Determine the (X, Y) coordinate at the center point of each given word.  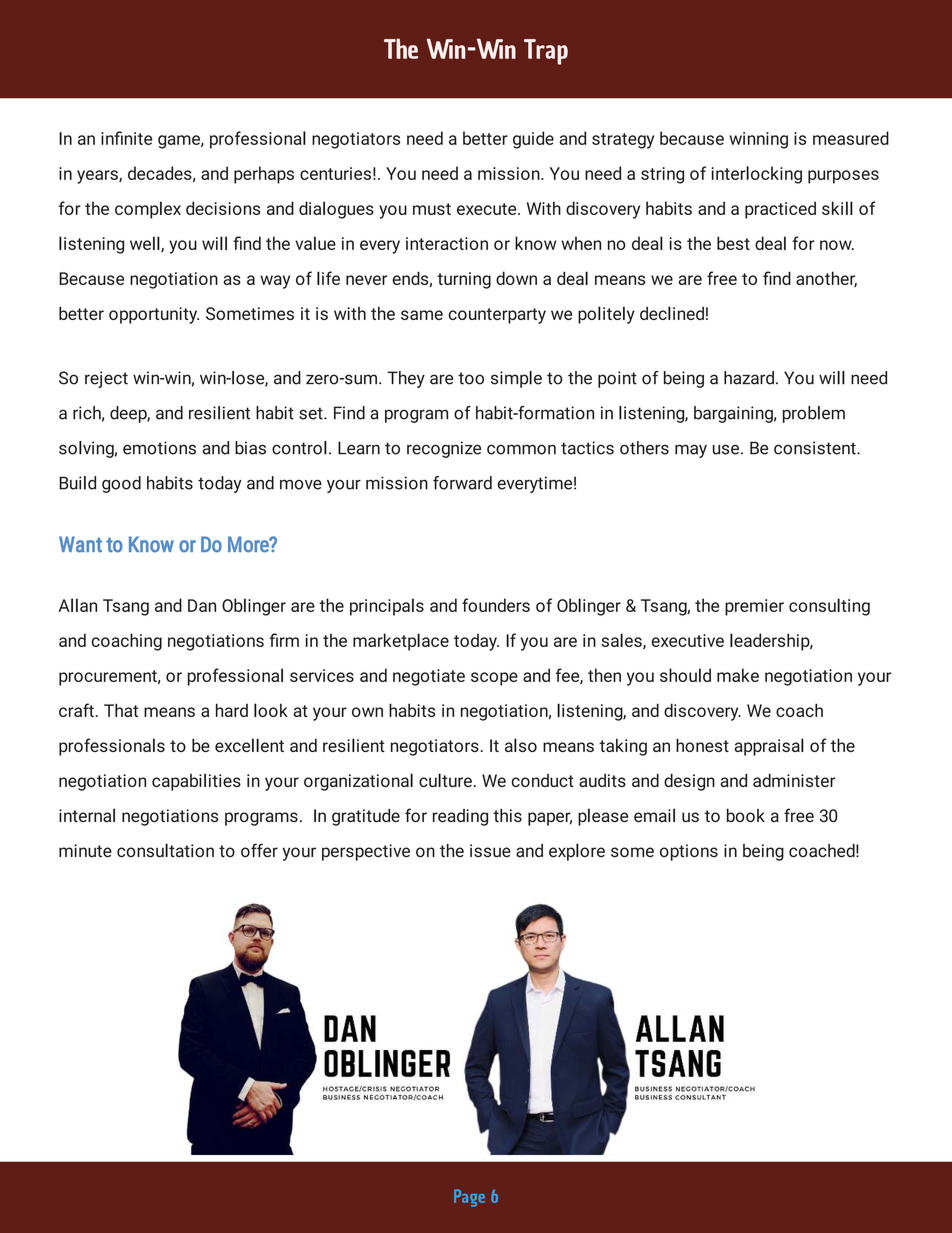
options (689, 852)
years (98, 177)
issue (490, 851)
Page (469, 1198)
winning (758, 140)
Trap (546, 52)
